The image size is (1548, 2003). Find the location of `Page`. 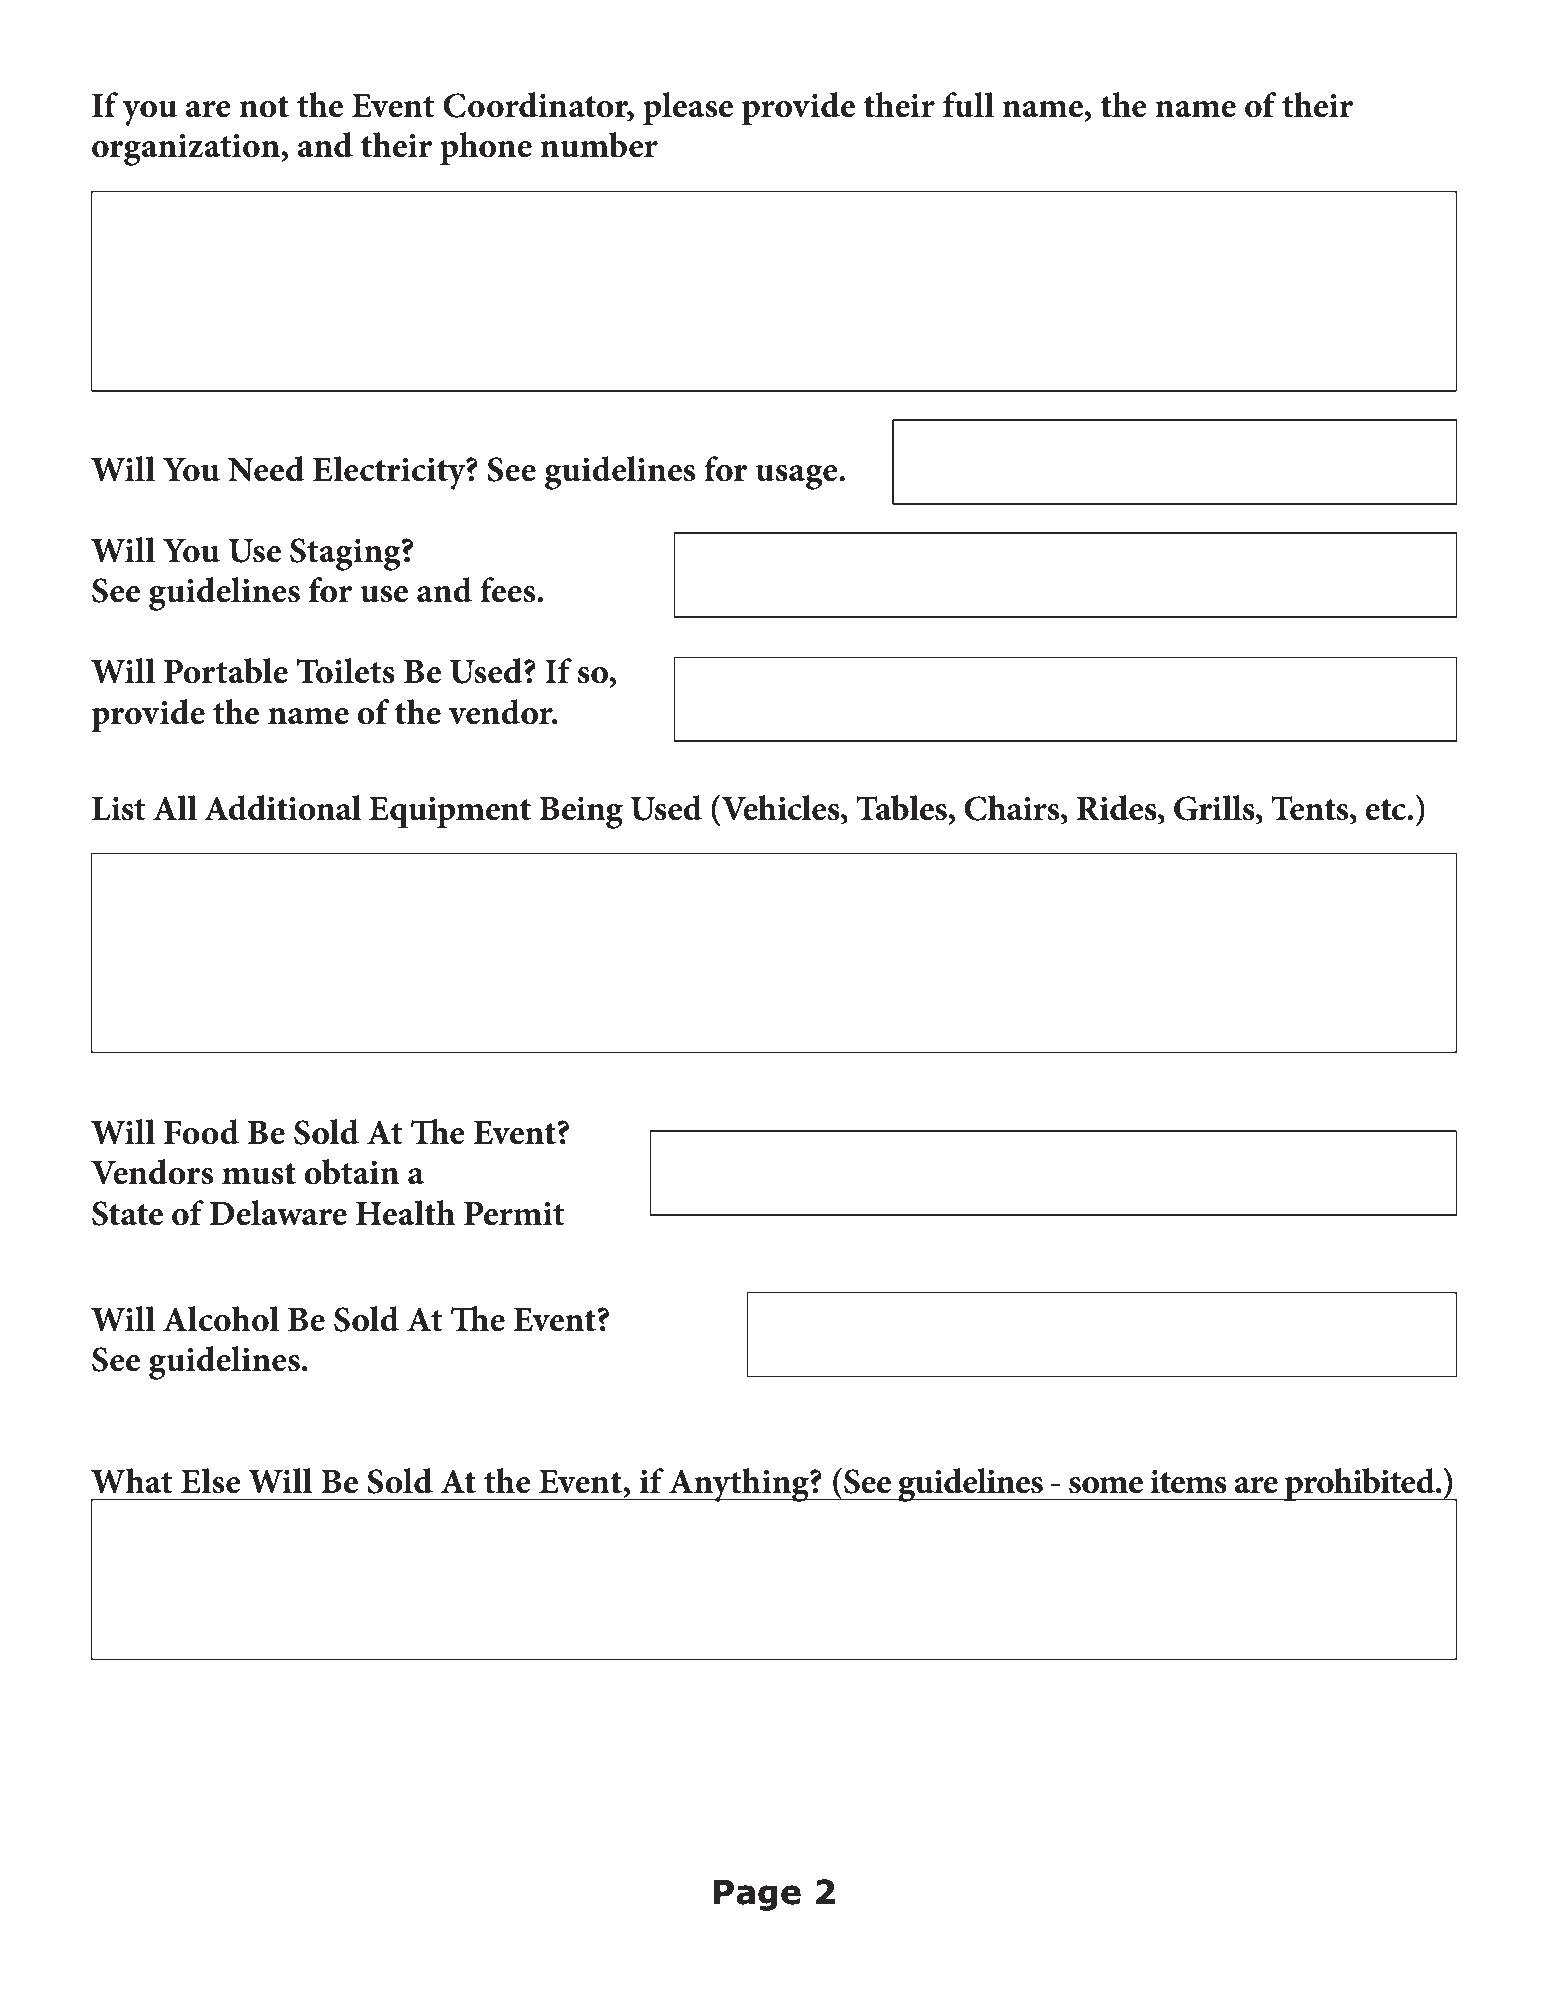

Page is located at coordinates (757, 1895).
